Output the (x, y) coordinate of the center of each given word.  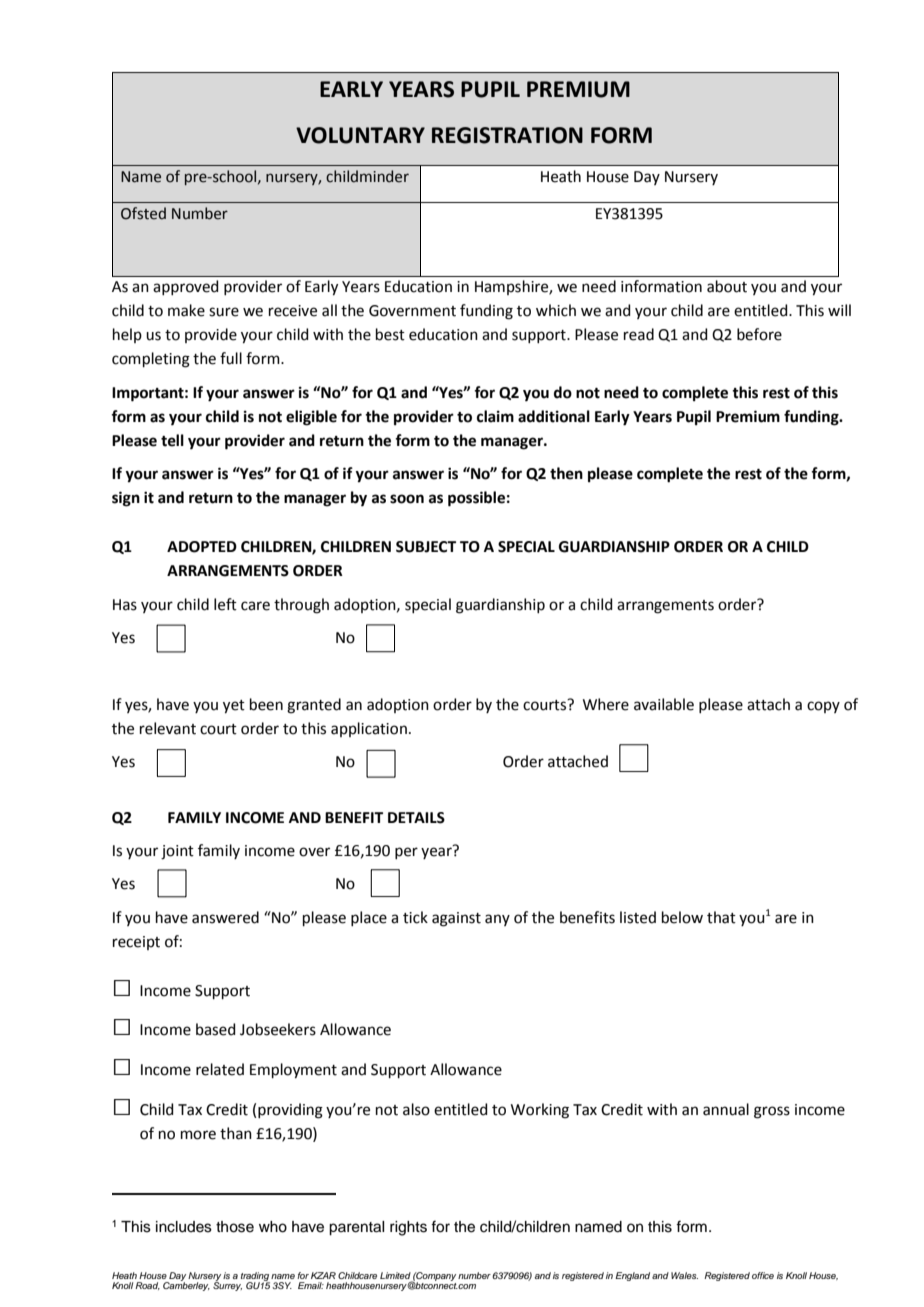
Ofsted (143, 213)
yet (234, 707)
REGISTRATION (507, 135)
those (235, 1227)
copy (823, 707)
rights (408, 1228)
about (727, 286)
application (369, 729)
